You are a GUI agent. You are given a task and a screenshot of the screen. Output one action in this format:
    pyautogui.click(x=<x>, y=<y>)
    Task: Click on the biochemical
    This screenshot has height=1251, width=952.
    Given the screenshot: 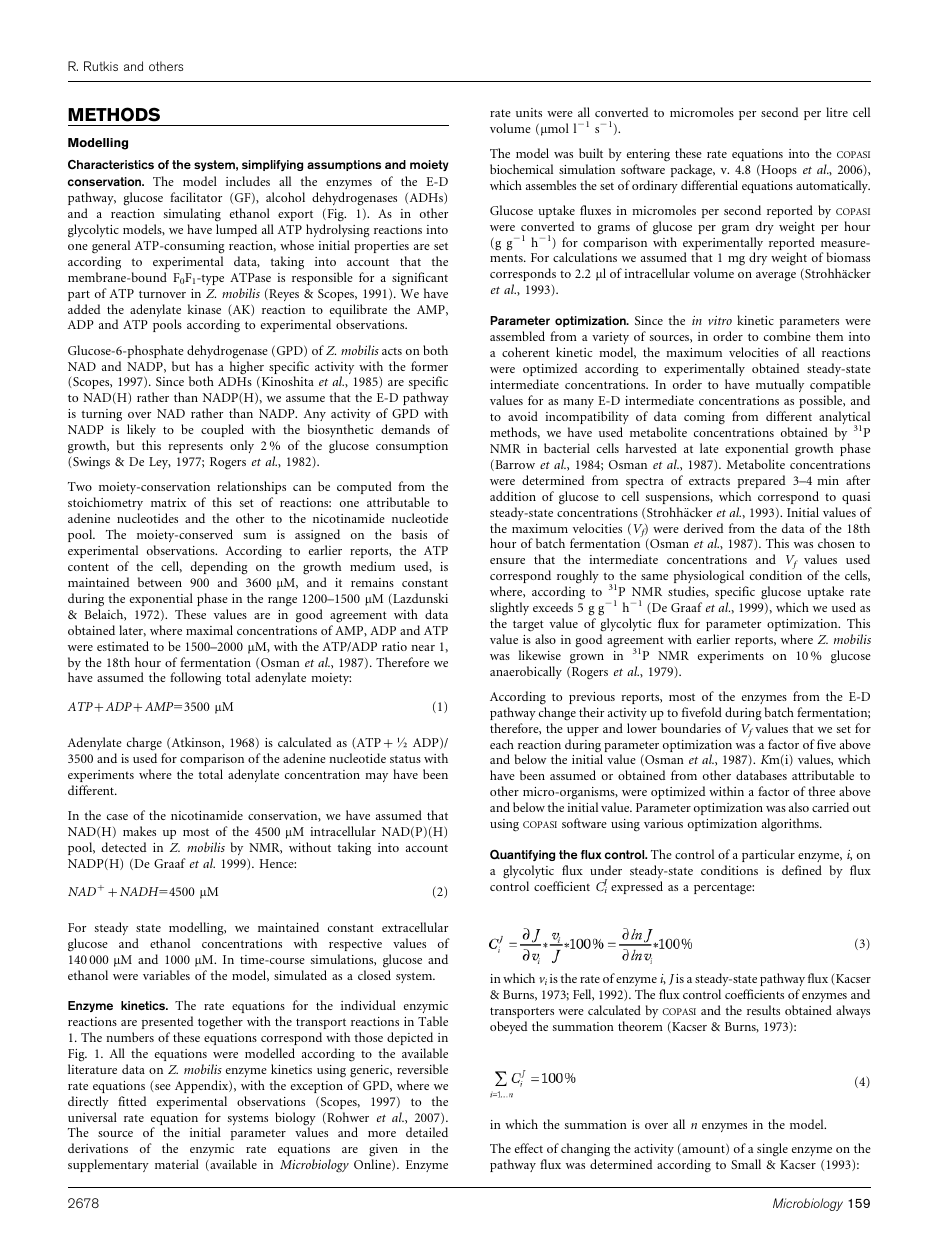 What is the action you would take?
    pyautogui.click(x=521, y=169)
